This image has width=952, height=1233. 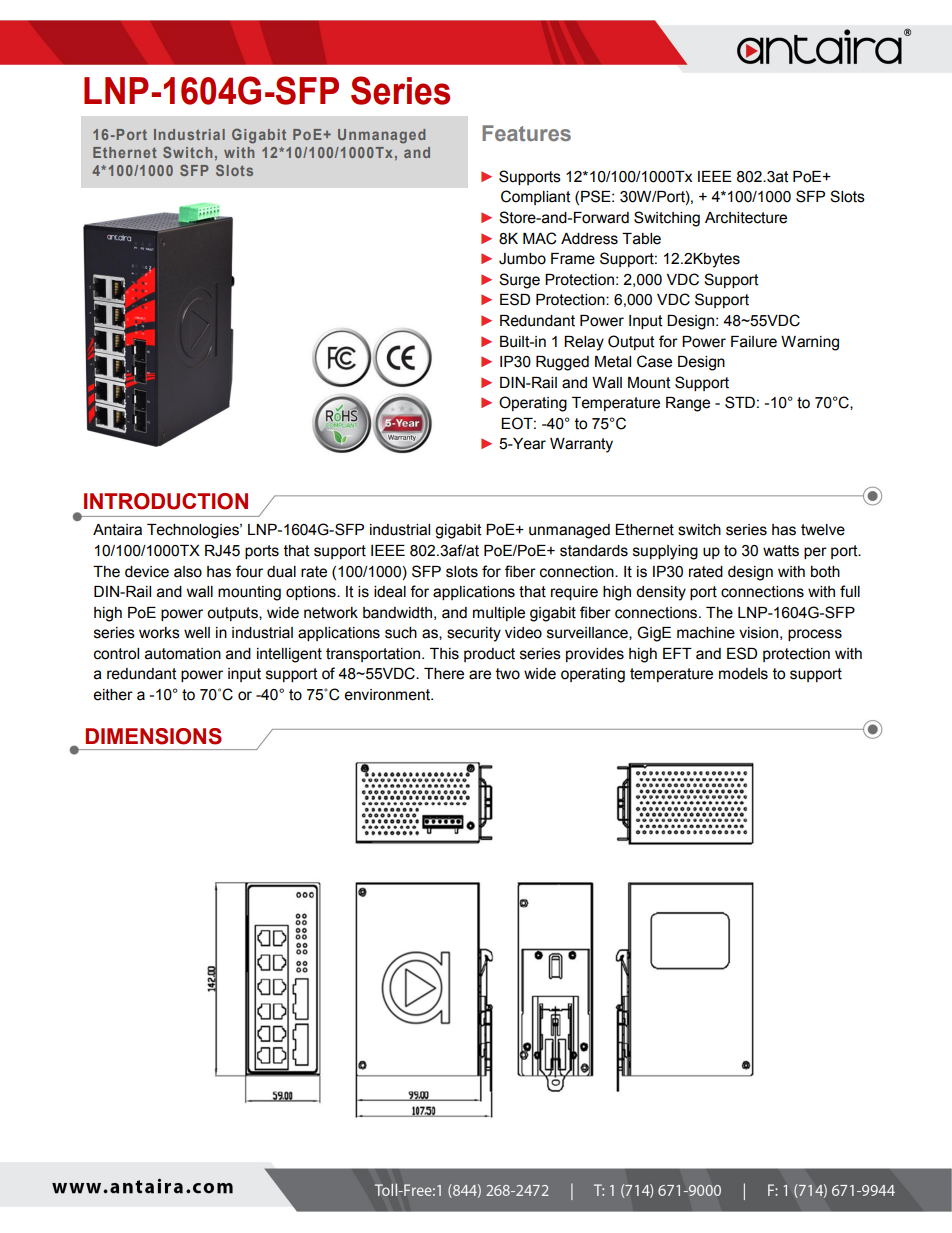 I want to click on multiple, so click(x=499, y=614).
